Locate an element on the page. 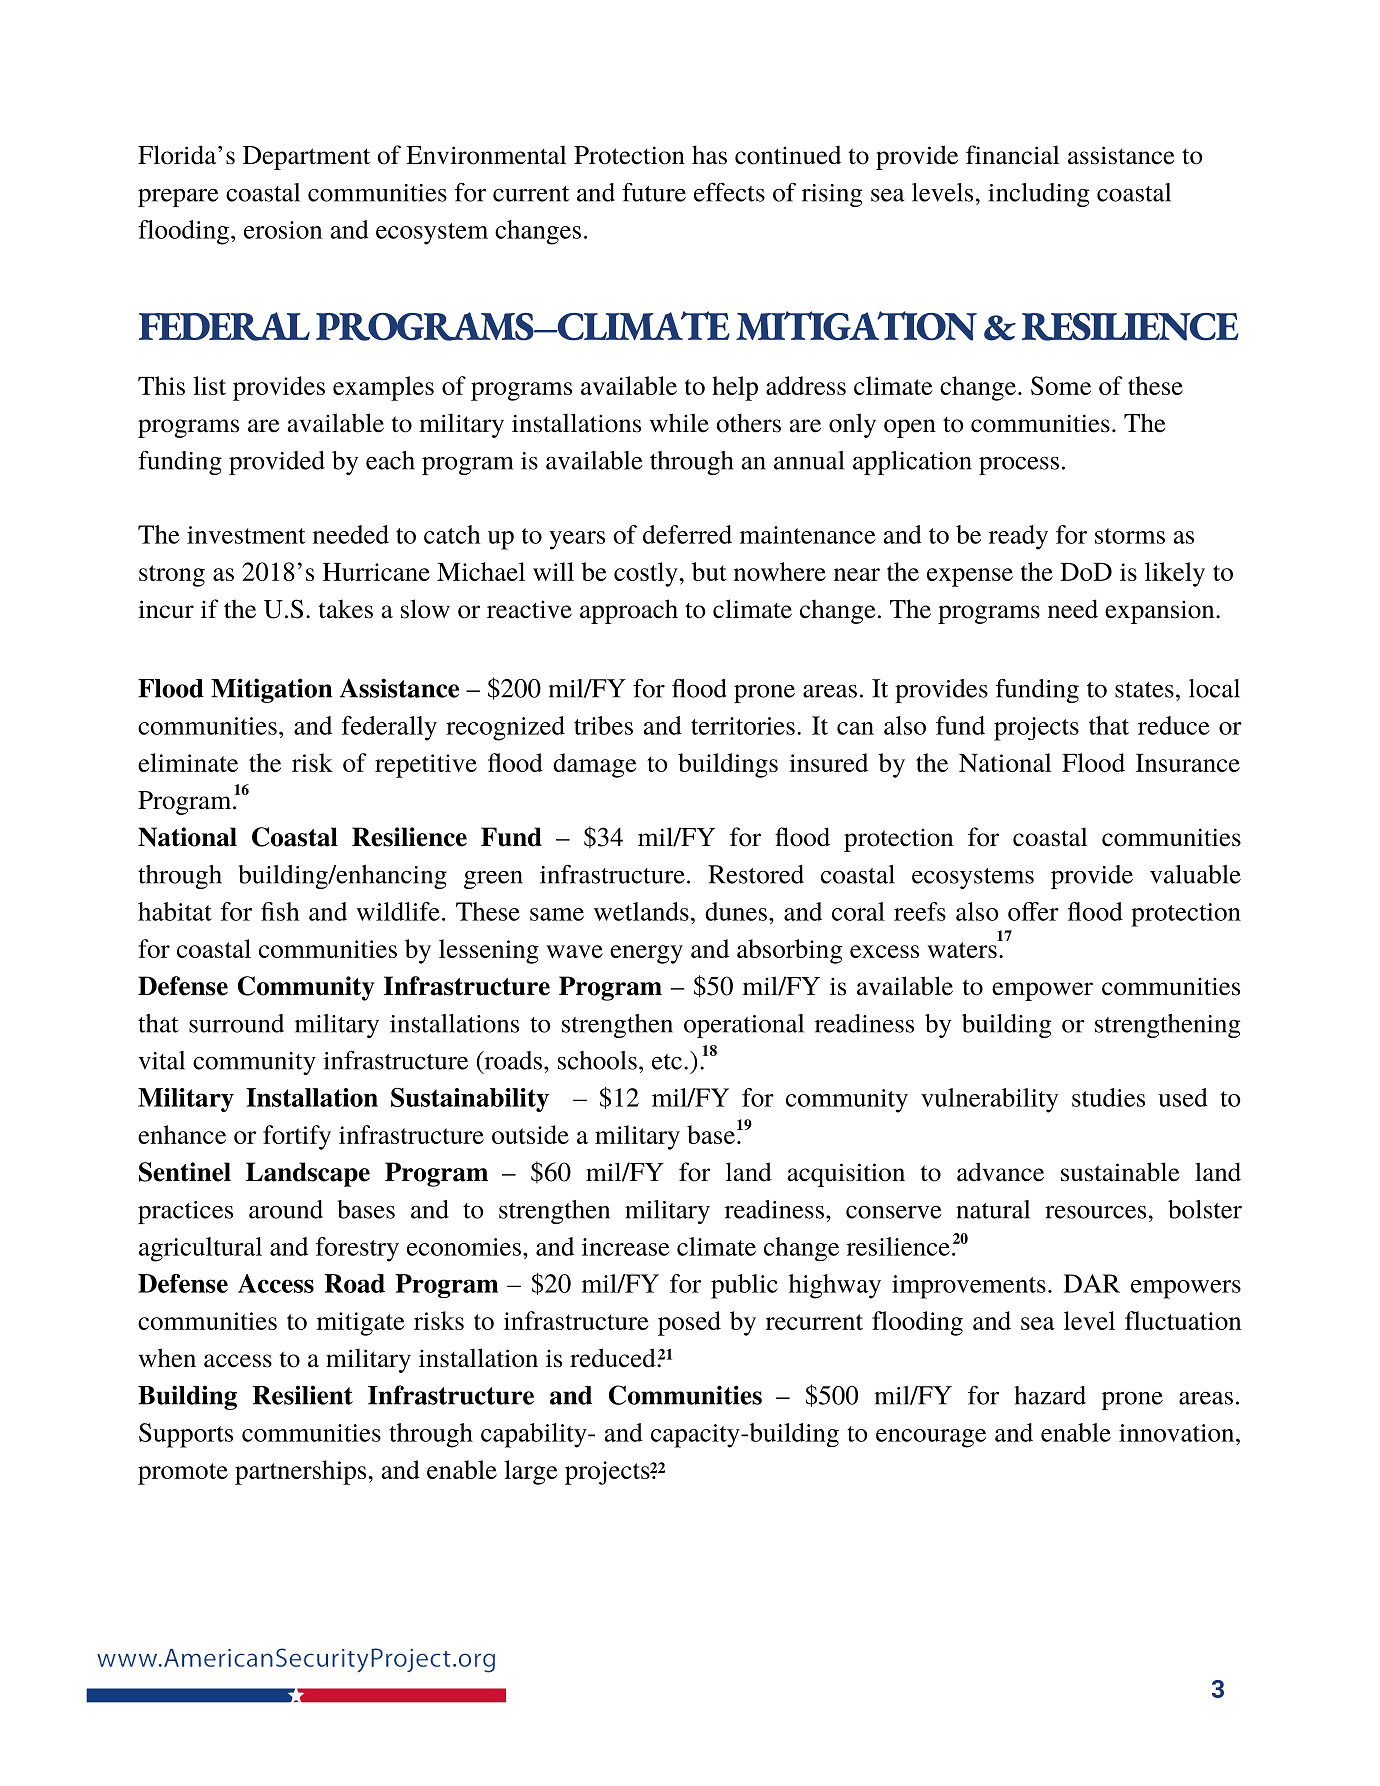 This image has height=1786, width=1380. fortify is located at coordinates (297, 1137).
